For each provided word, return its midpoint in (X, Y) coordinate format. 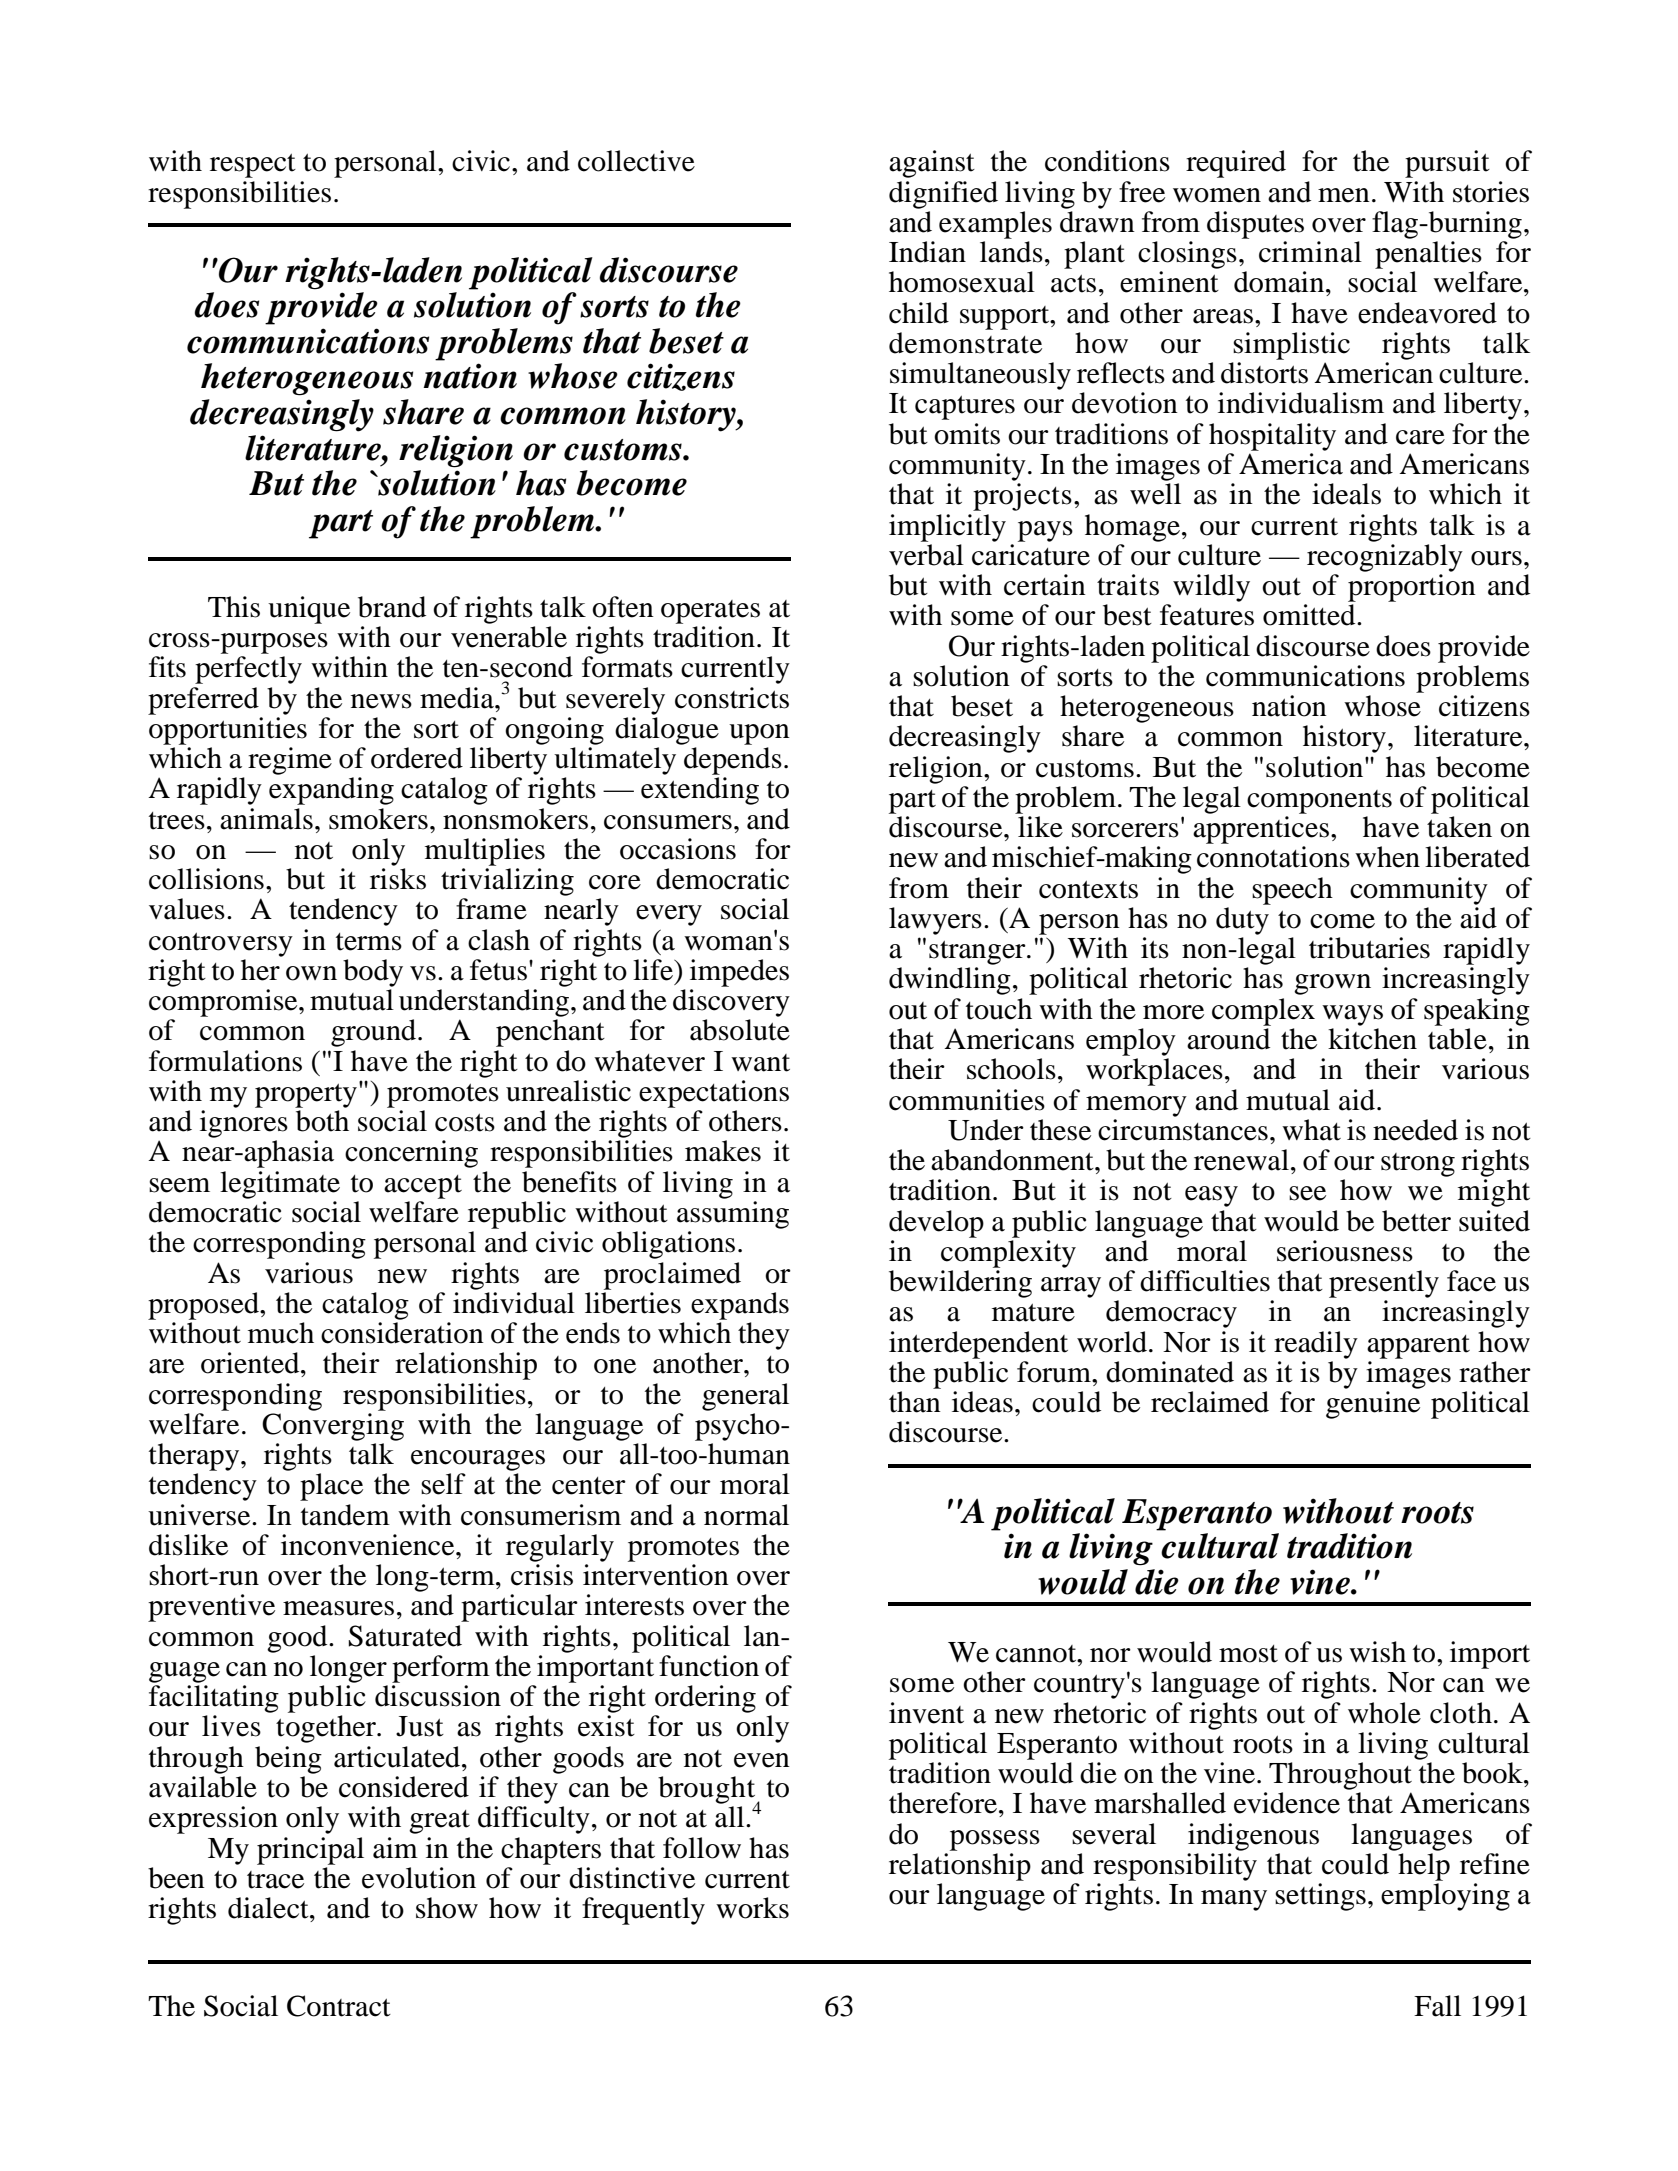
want (760, 1063)
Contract (339, 2006)
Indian (927, 252)
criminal (1310, 252)
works (752, 1908)
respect (253, 166)
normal (746, 1515)
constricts (732, 698)
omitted (1310, 615)
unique (309, 610)
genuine (1373, 1405)
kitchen (1372, 1039)
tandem (345, 1515)
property (306, 1096)
